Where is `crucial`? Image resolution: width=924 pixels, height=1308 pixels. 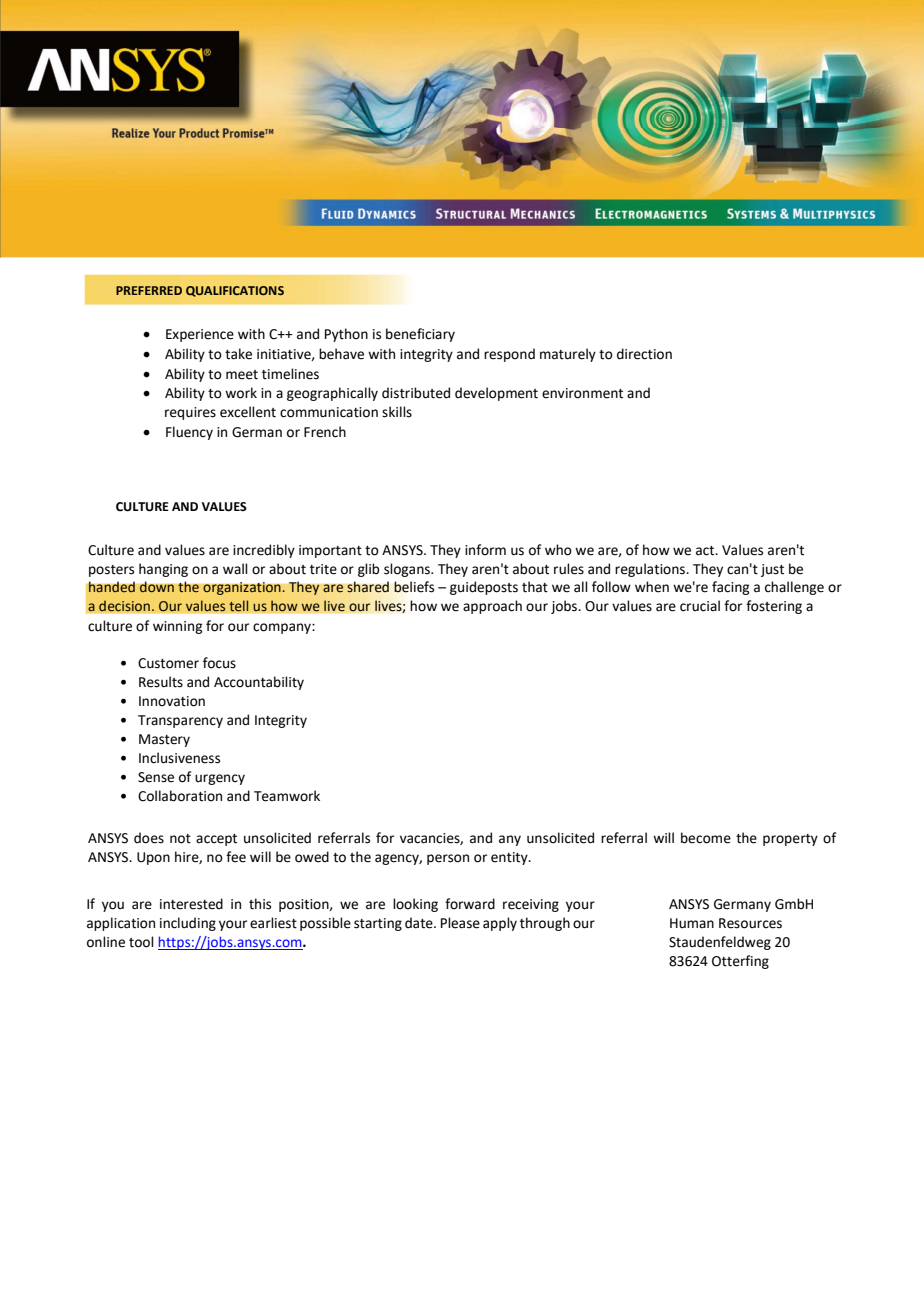
crucial is located at coordinates (700, 606).
